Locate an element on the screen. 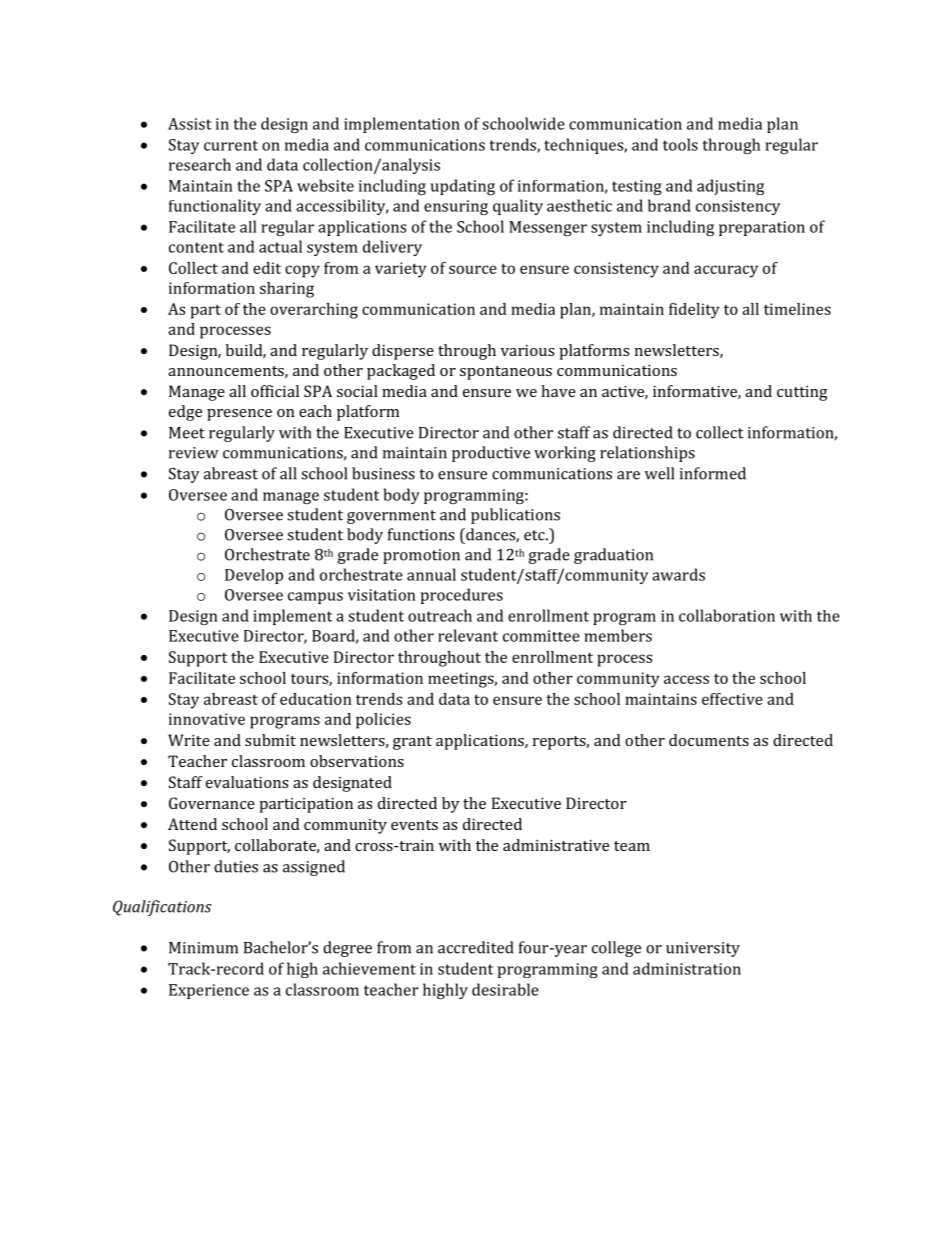  current is located at coordinates (231, 145).
